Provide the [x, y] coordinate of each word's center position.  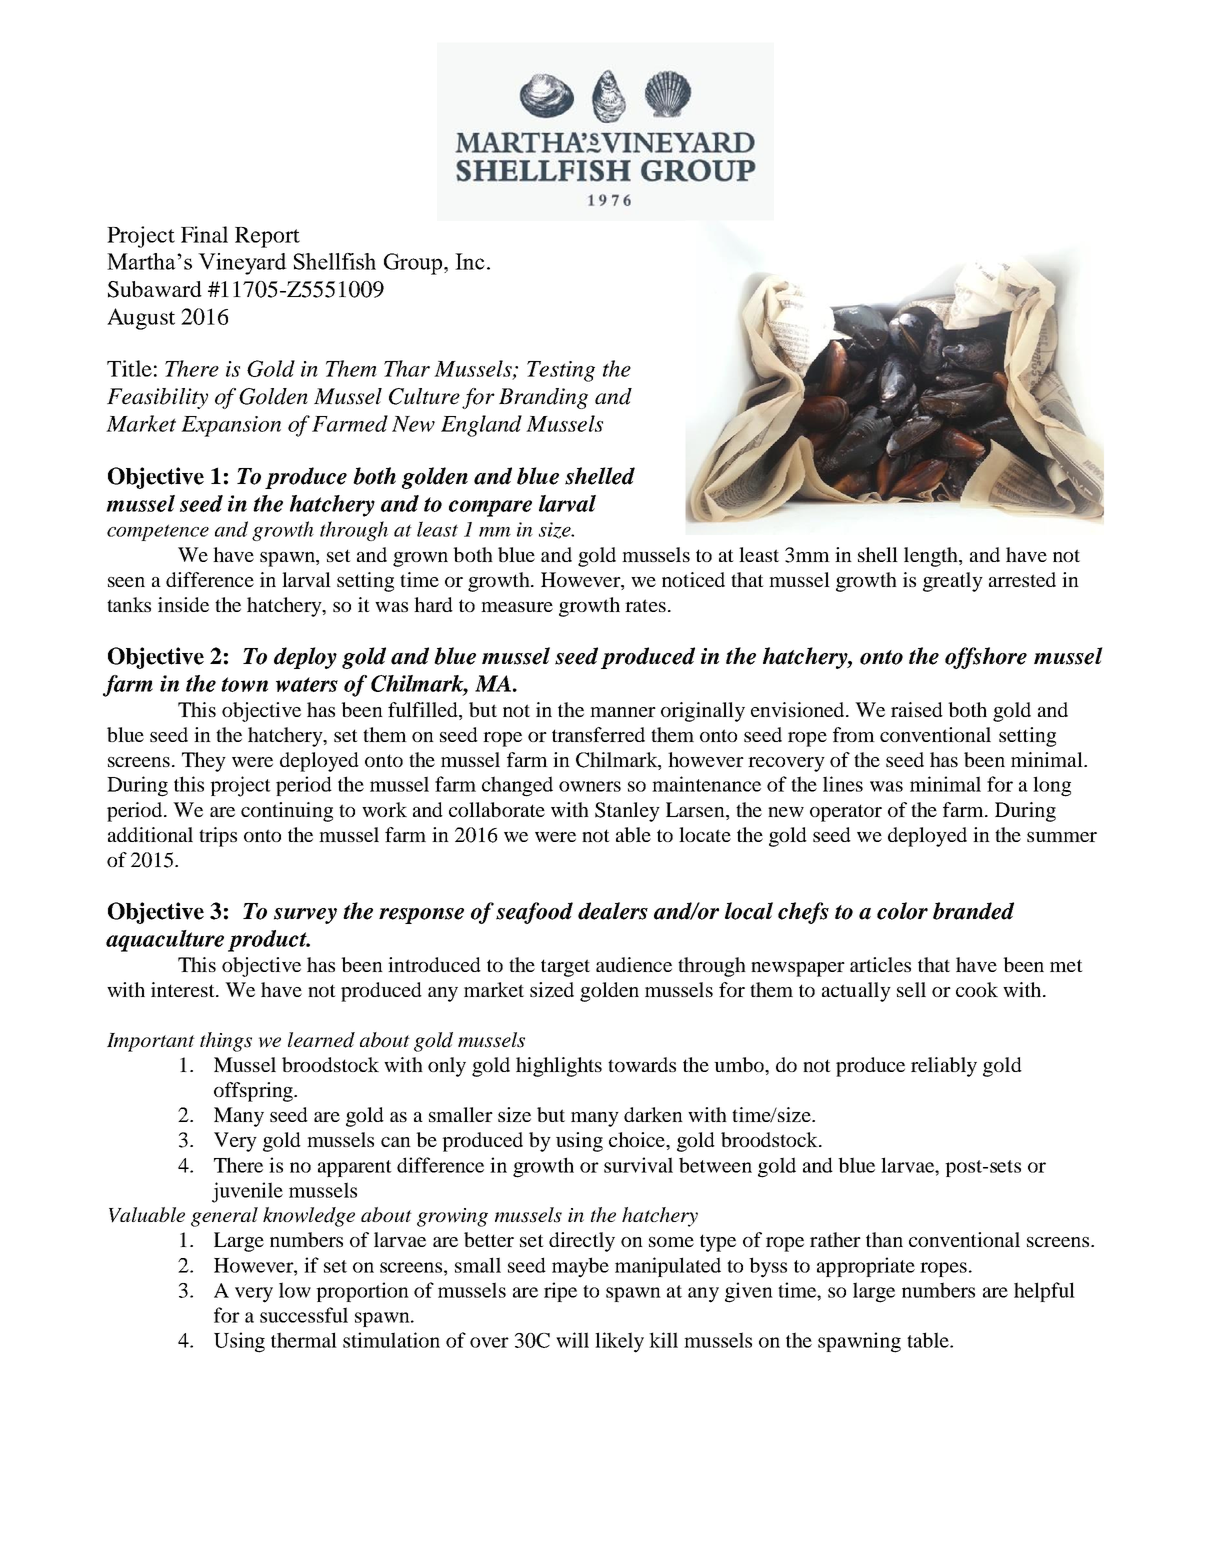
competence [158, 532]
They [204, 762]
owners [590, 786]
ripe [560, 1292]
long [1052, 786]
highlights [559, 1067]
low [295, 1290]
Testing [561, 371]
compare [490, 508]
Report [267, 237]
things [226, 1042]
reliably [944, 1067]
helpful [1044, 1292]
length [932, 557]
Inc [470, 261]
